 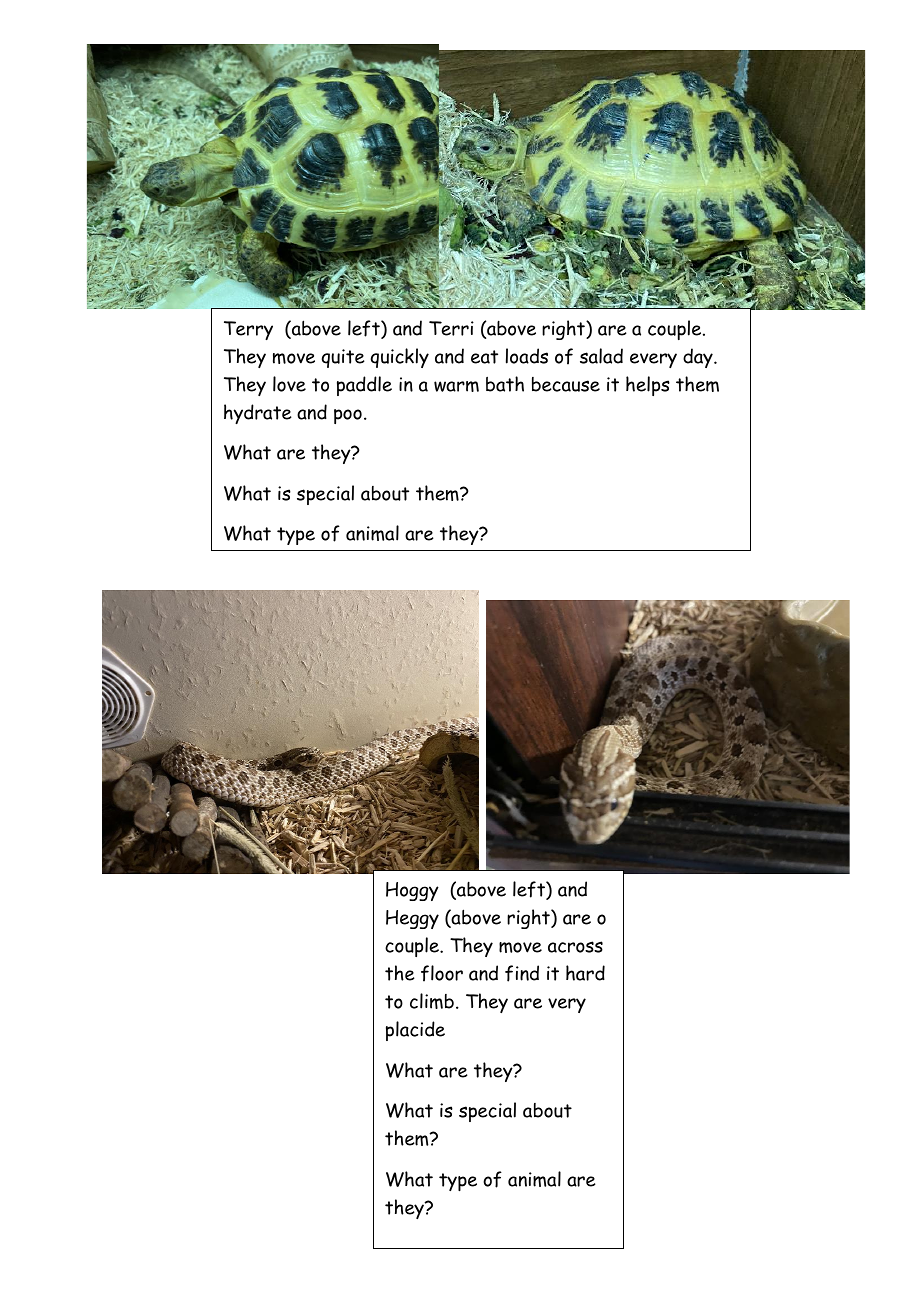 I want to click on eat, so click(x=484, y=357).
